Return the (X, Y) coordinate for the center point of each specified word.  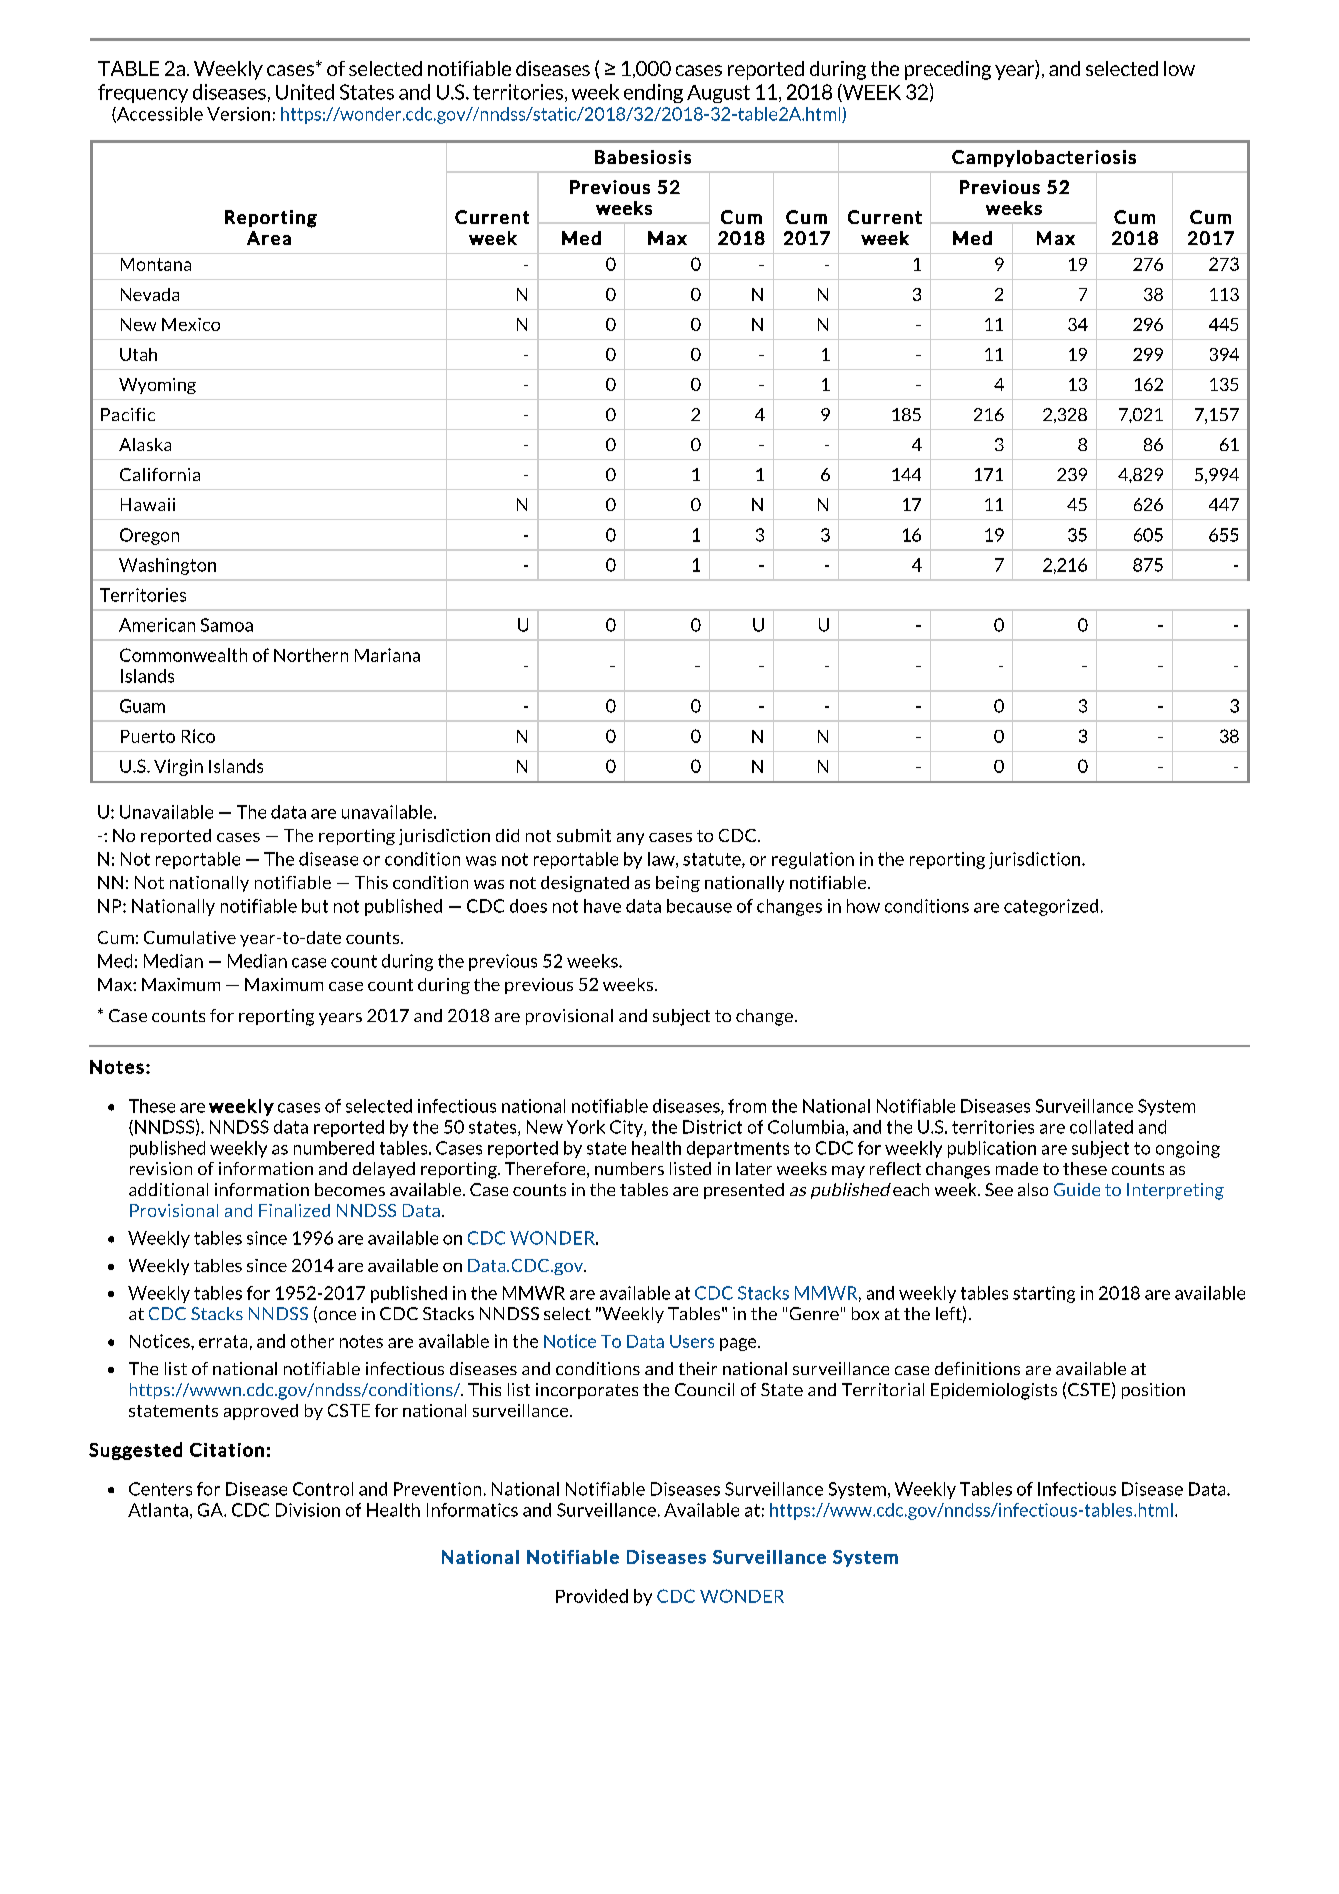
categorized (1051, 907)
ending (653, 93)
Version (238, 114)
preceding (948, 70)
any (630, 839)
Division (308, 1510)
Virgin (178, 767)
